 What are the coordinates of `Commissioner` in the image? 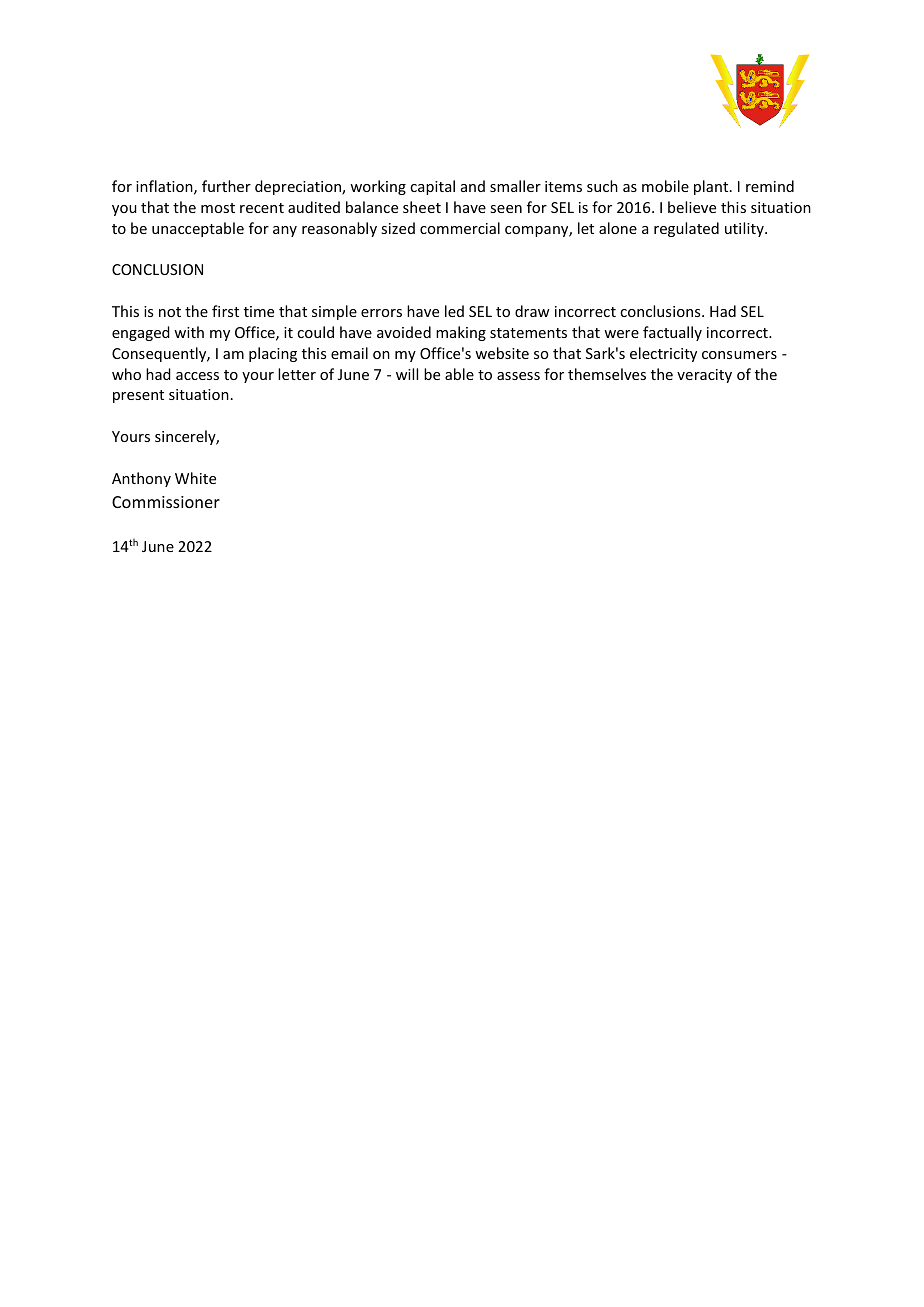 It's located at (166, 502).
